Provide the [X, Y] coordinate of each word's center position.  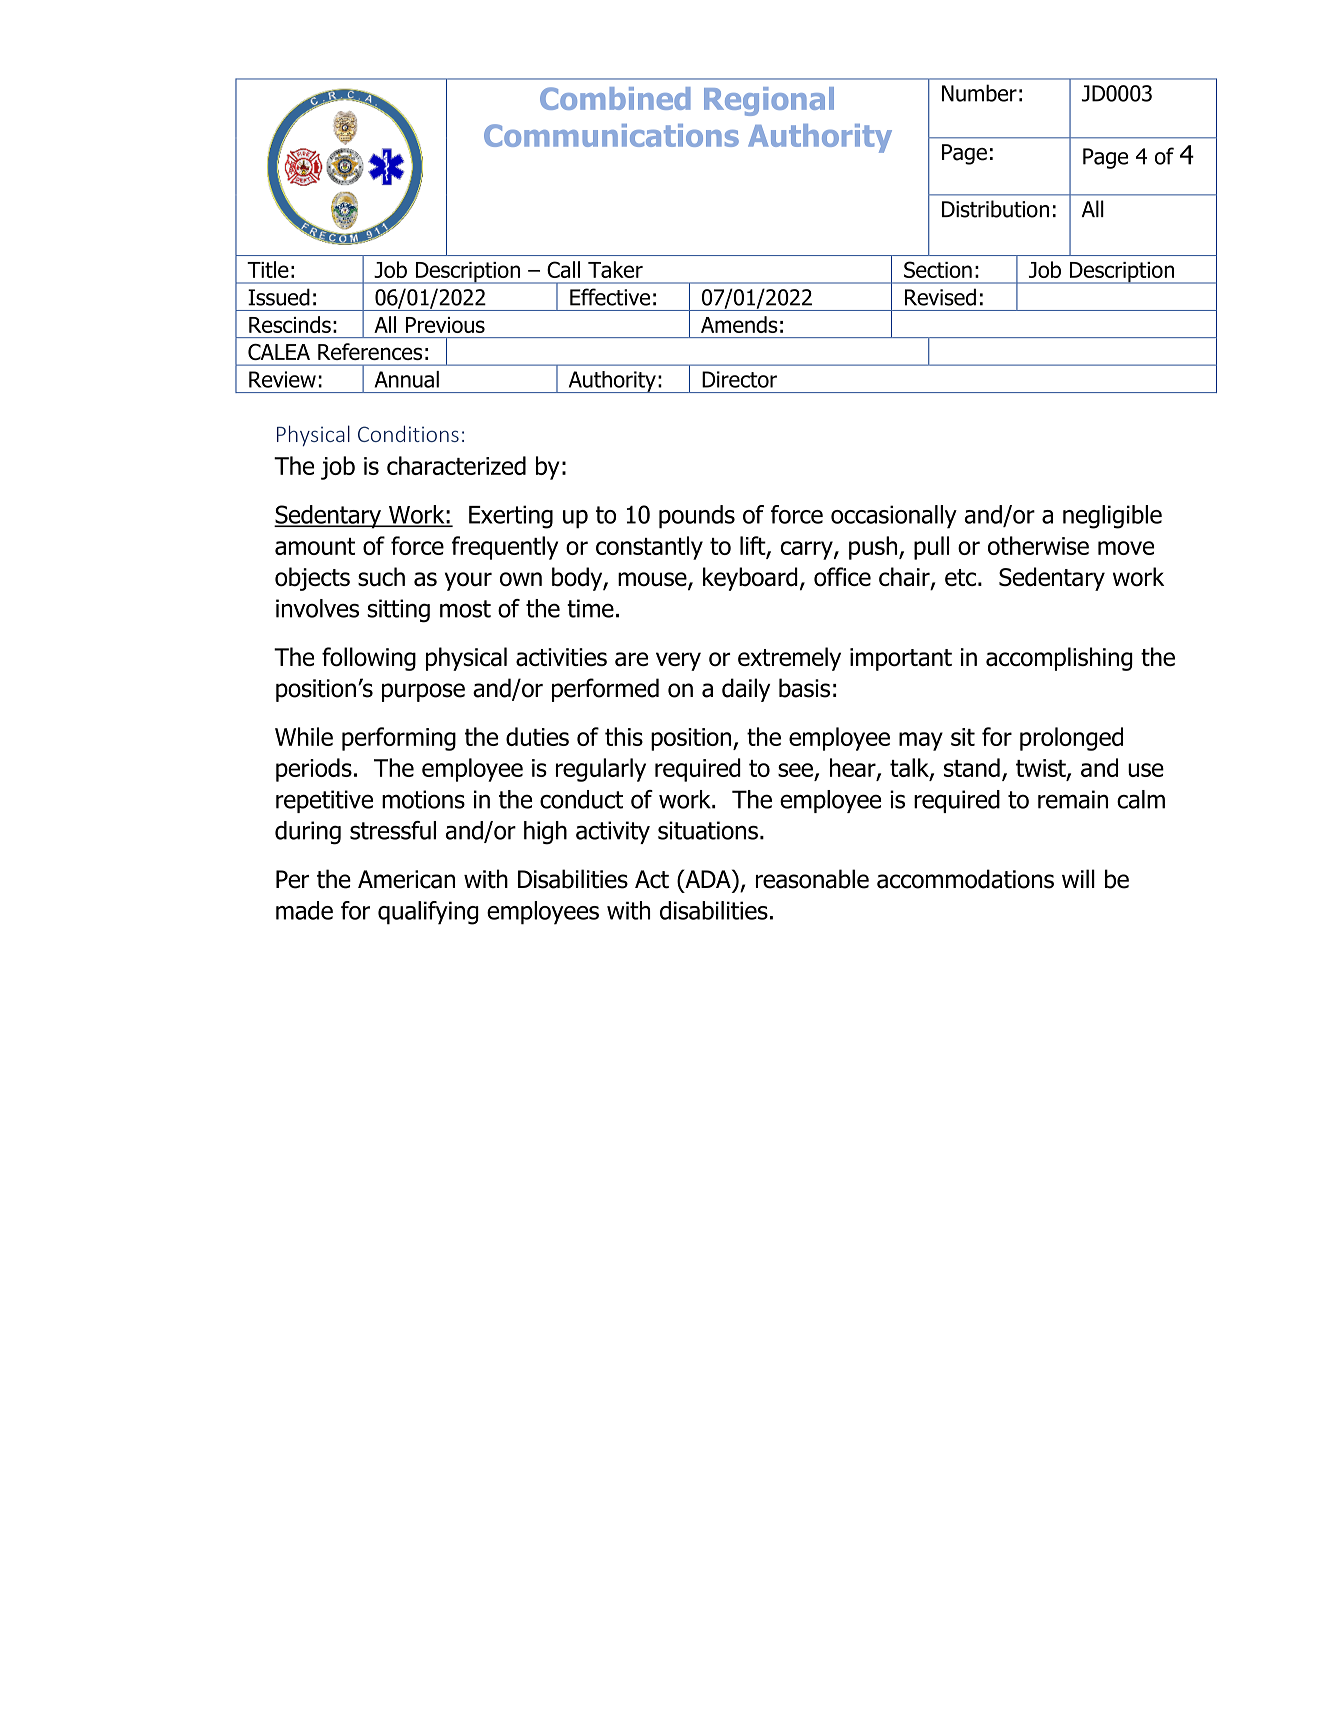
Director [739, 379]
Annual [407, 379]
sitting [398, 611]
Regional [769, 101]
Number [979, 93]
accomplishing [1059, 659]
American [406, 879]
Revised [940, 297]
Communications [611, 135]
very [678, 661]
